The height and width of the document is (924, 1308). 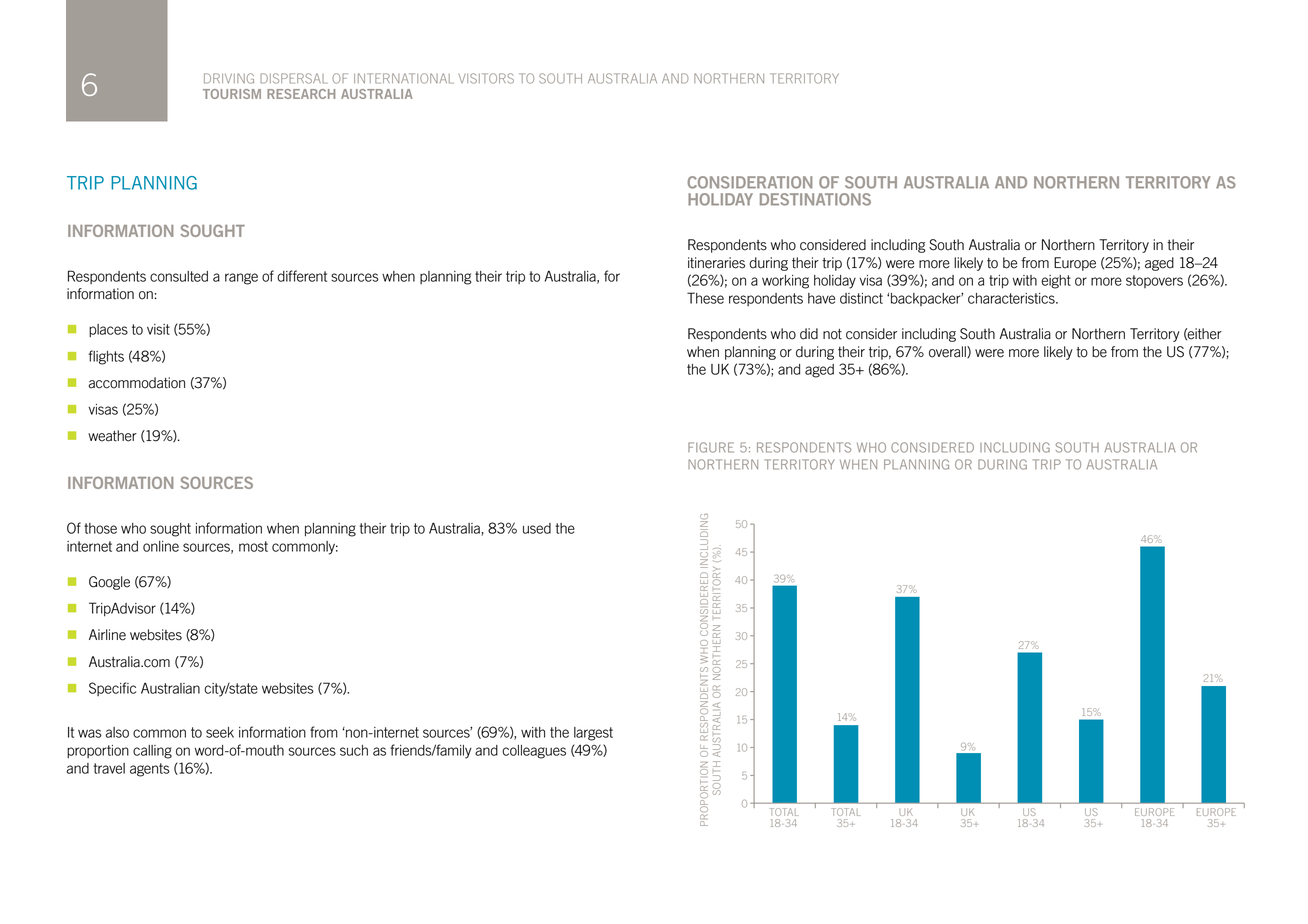 What do you see at coordinates (112, 436) in the document?
I see `weather` at bounding box center [112, 436].
